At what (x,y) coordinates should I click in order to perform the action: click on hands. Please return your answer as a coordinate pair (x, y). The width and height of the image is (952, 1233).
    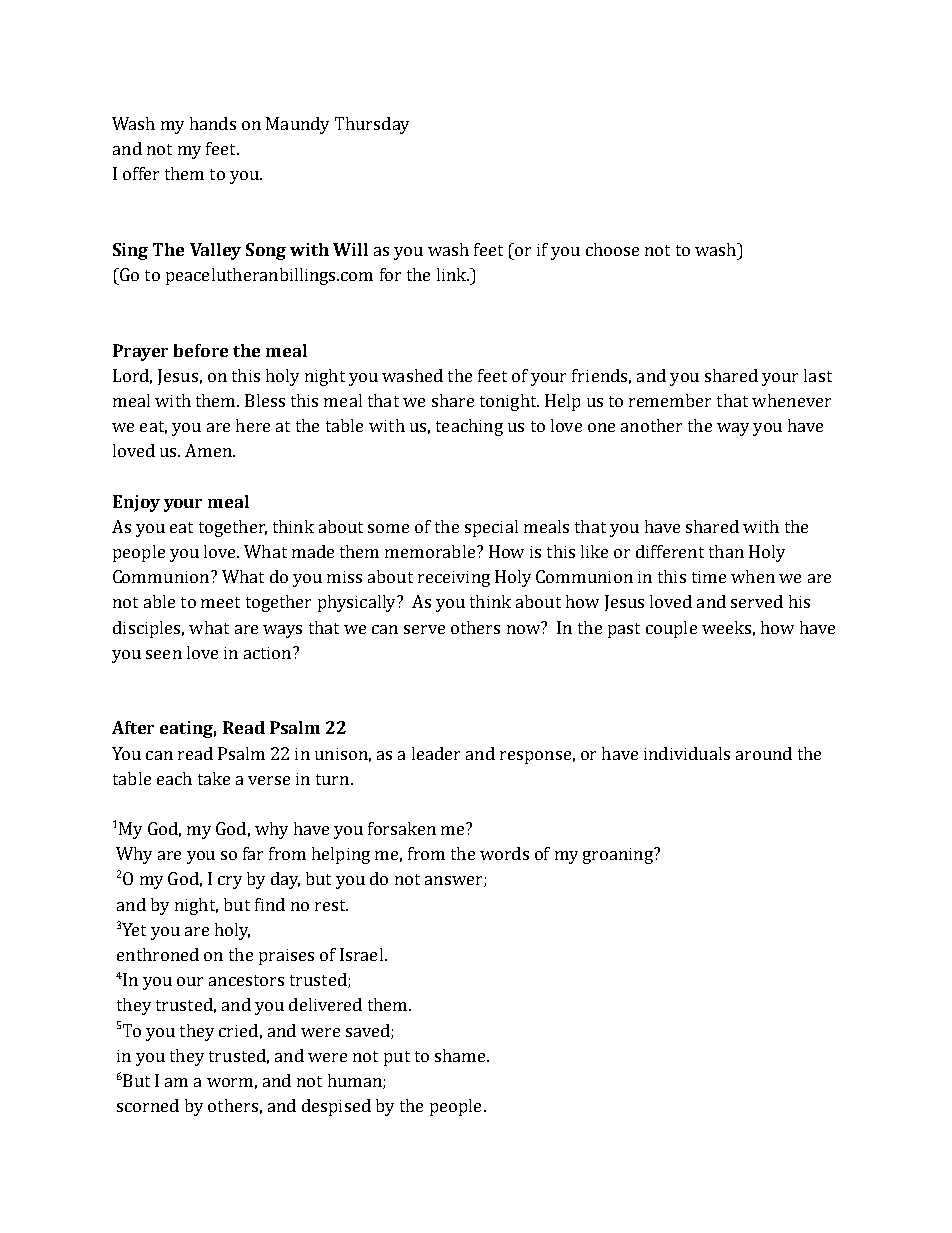
    Looking at the image, I should click on (213, 123).
